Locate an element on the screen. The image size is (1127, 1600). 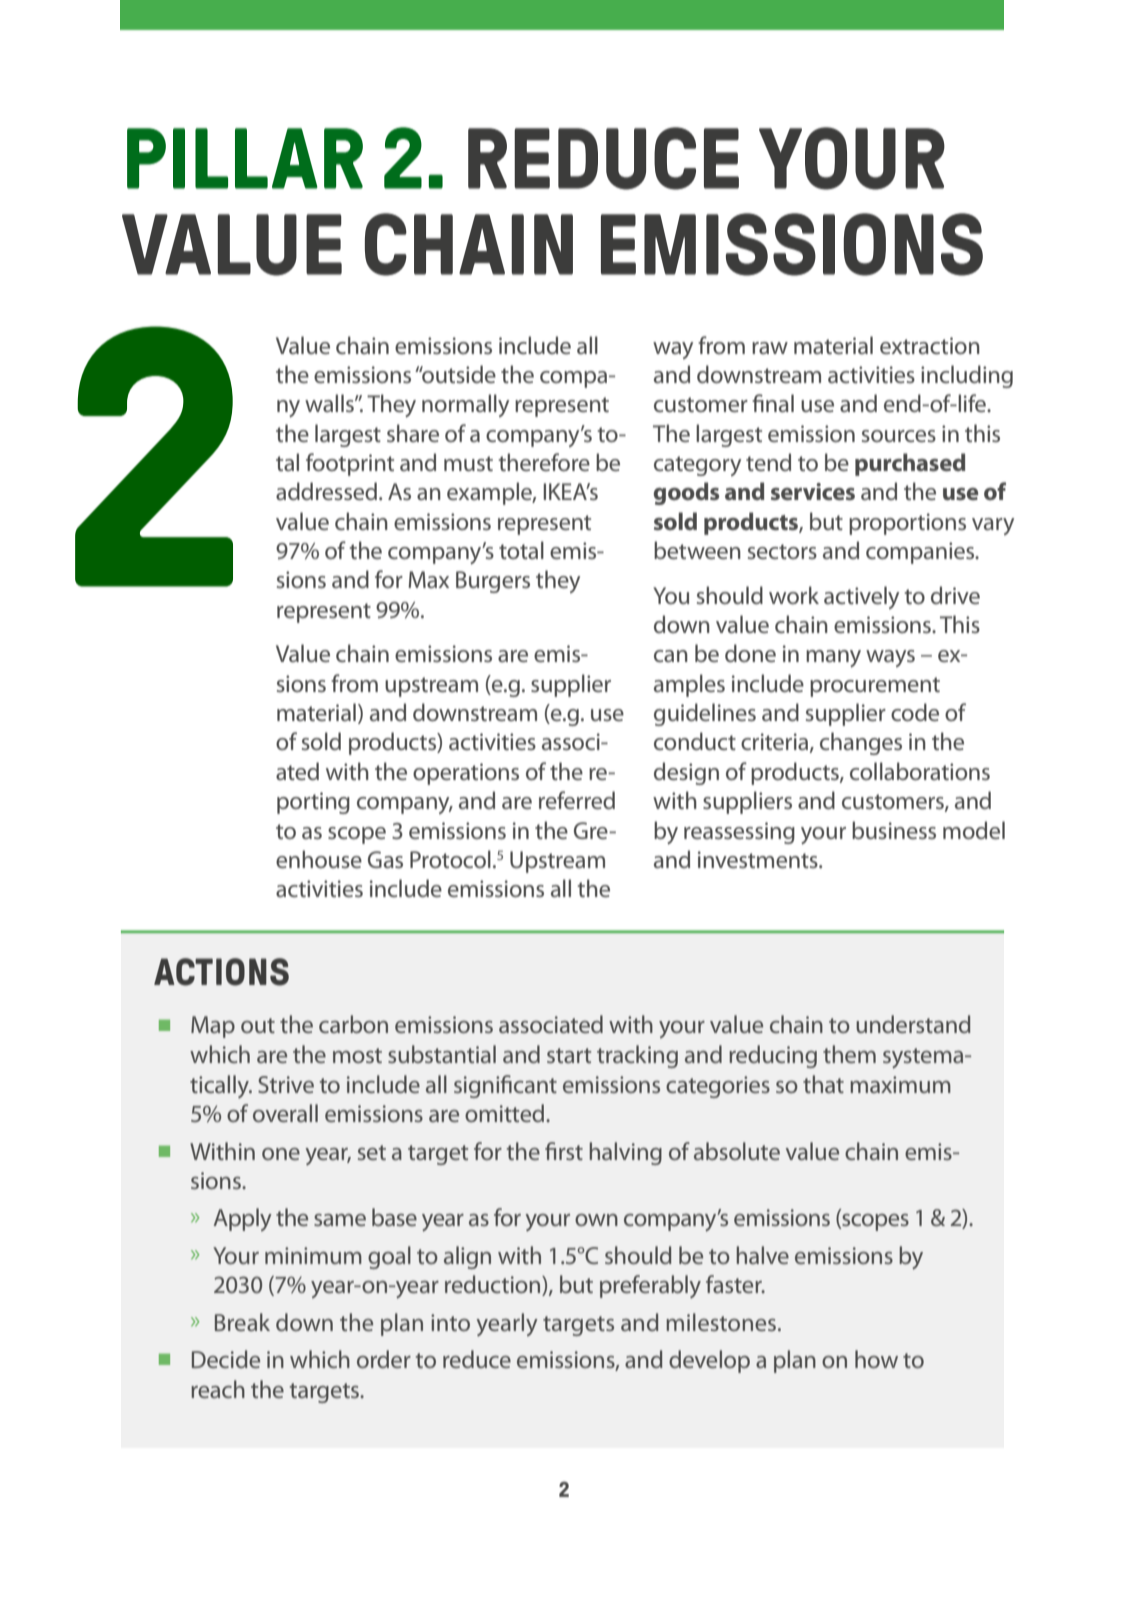
ACTIONS is located at coordinates (221, 972).
